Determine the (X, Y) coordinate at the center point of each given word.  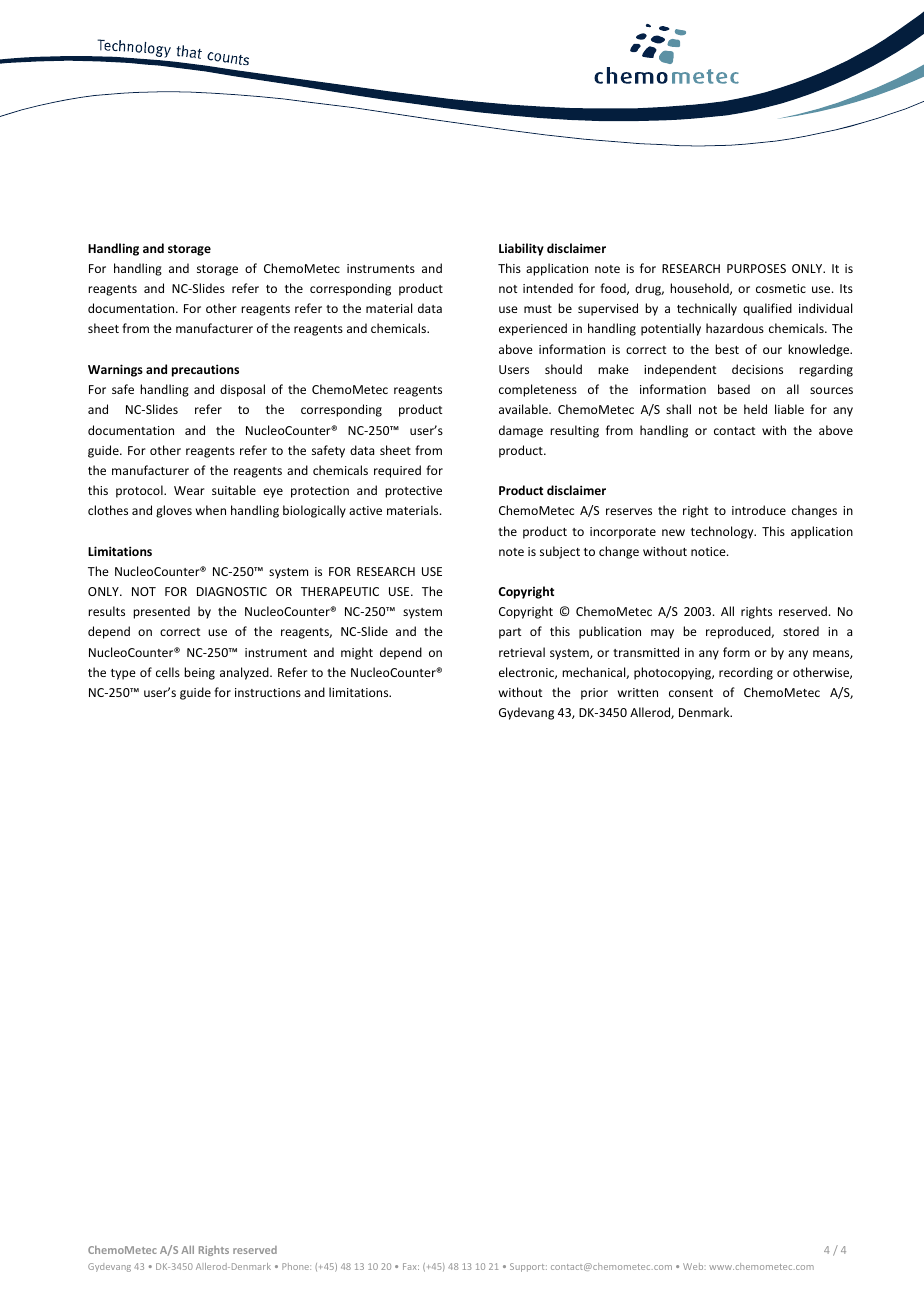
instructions (268, 692)
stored (801, 631)
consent (691, 693)
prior (594, 694)
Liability (521, 249)
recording (746, 673)
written (638, 692)
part (510, 633)
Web (694, 1266)
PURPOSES (756, 268)
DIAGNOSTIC (232, 591)
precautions (205, 370)
